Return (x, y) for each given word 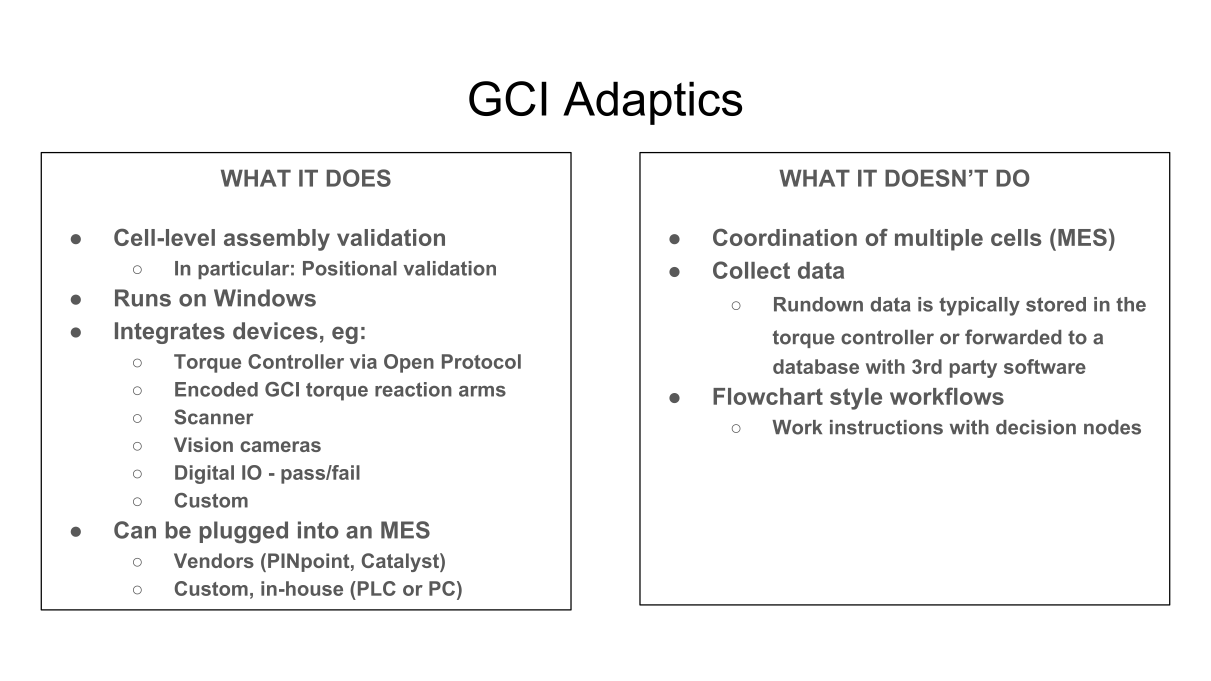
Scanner (214, 417)
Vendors (214, 560)
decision (1036, 427)
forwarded (1013, 337)
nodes (1112, 427)
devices (275, 331)
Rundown (818, 304)
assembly (277, 240)
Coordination (785, 237)
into (318, 530)
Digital (204, 474)
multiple (939, 240)
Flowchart (768, 396)
